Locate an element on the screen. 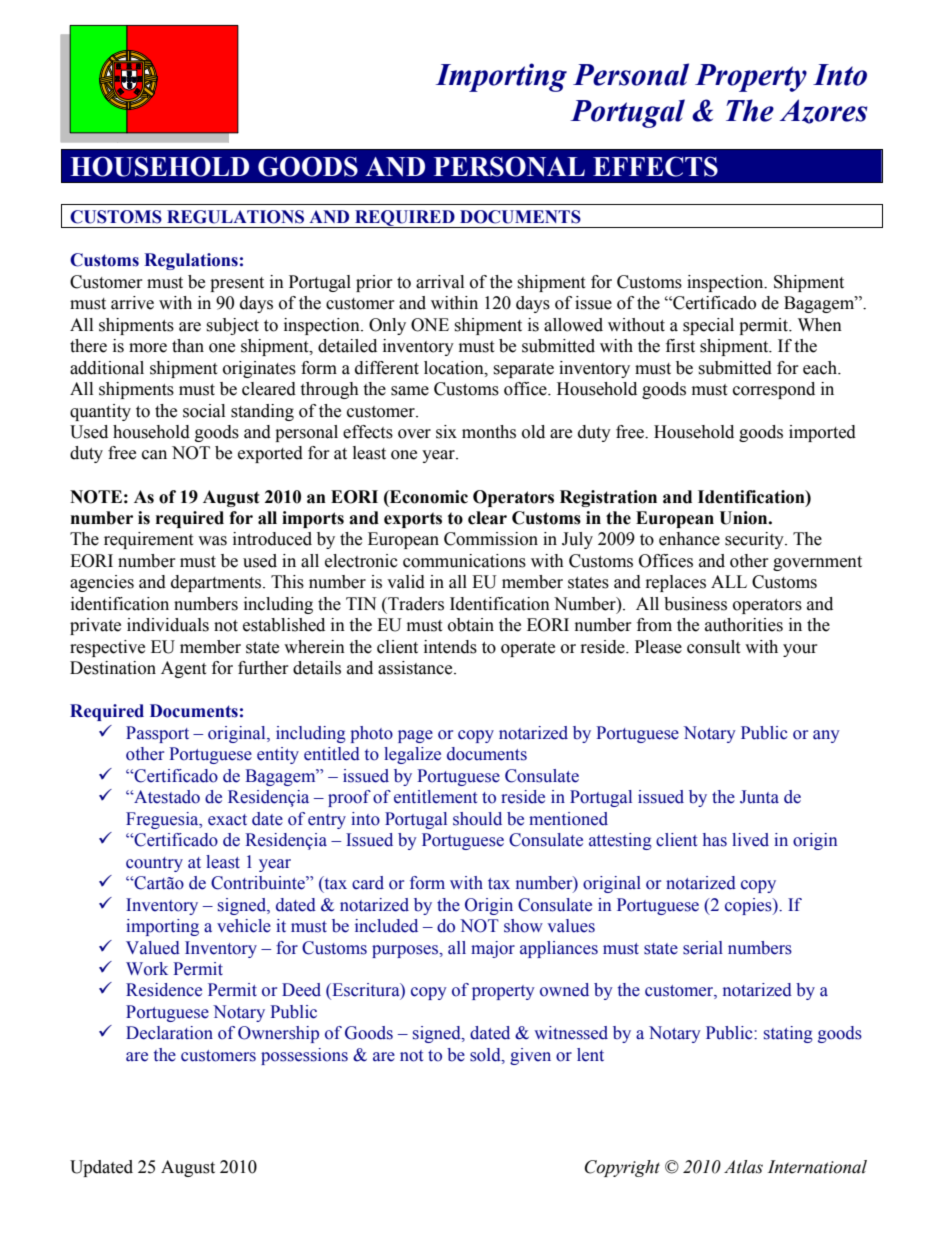  individuals is located at coordinates (168, 625).
